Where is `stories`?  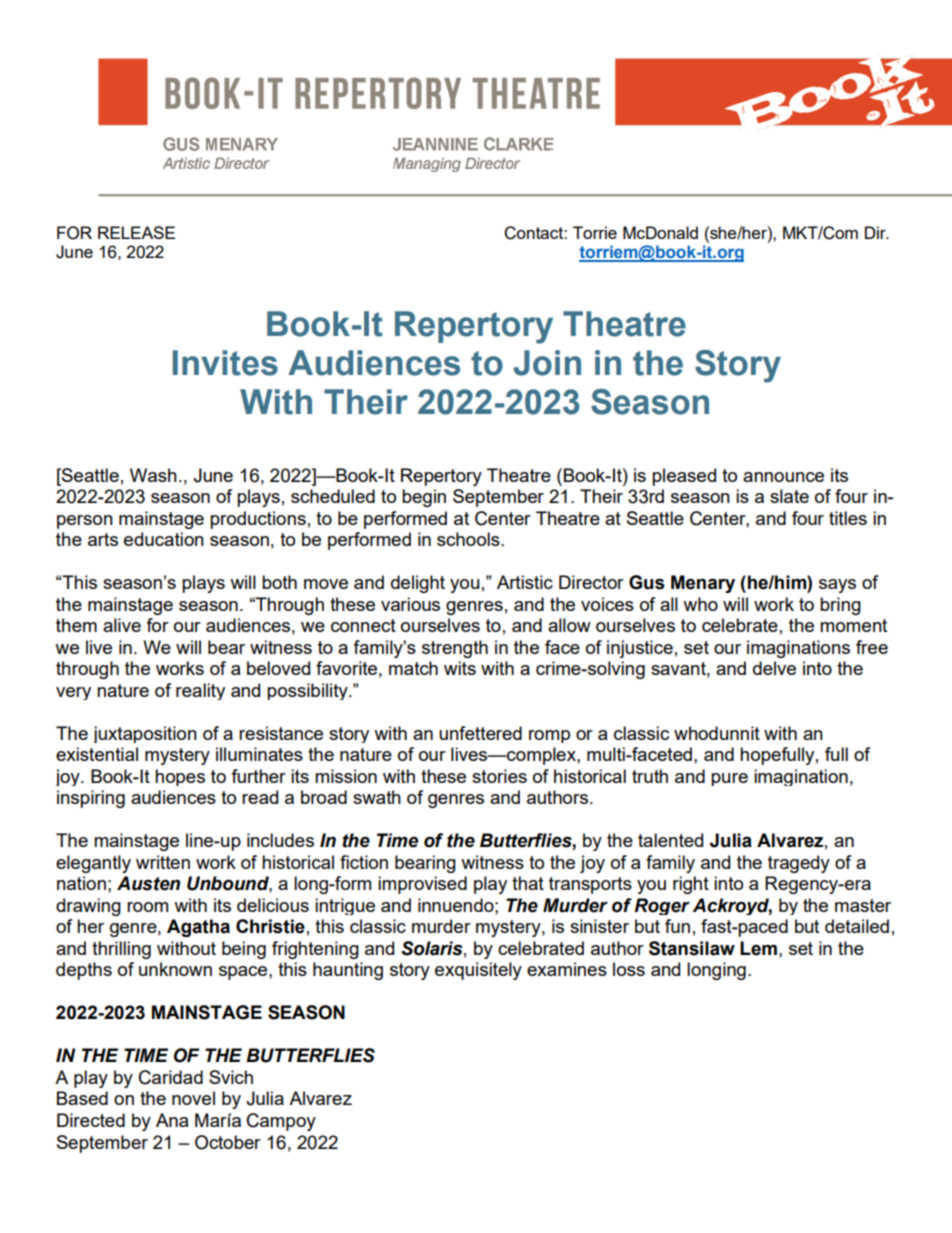
stories is located at coordinates (499, 776).
